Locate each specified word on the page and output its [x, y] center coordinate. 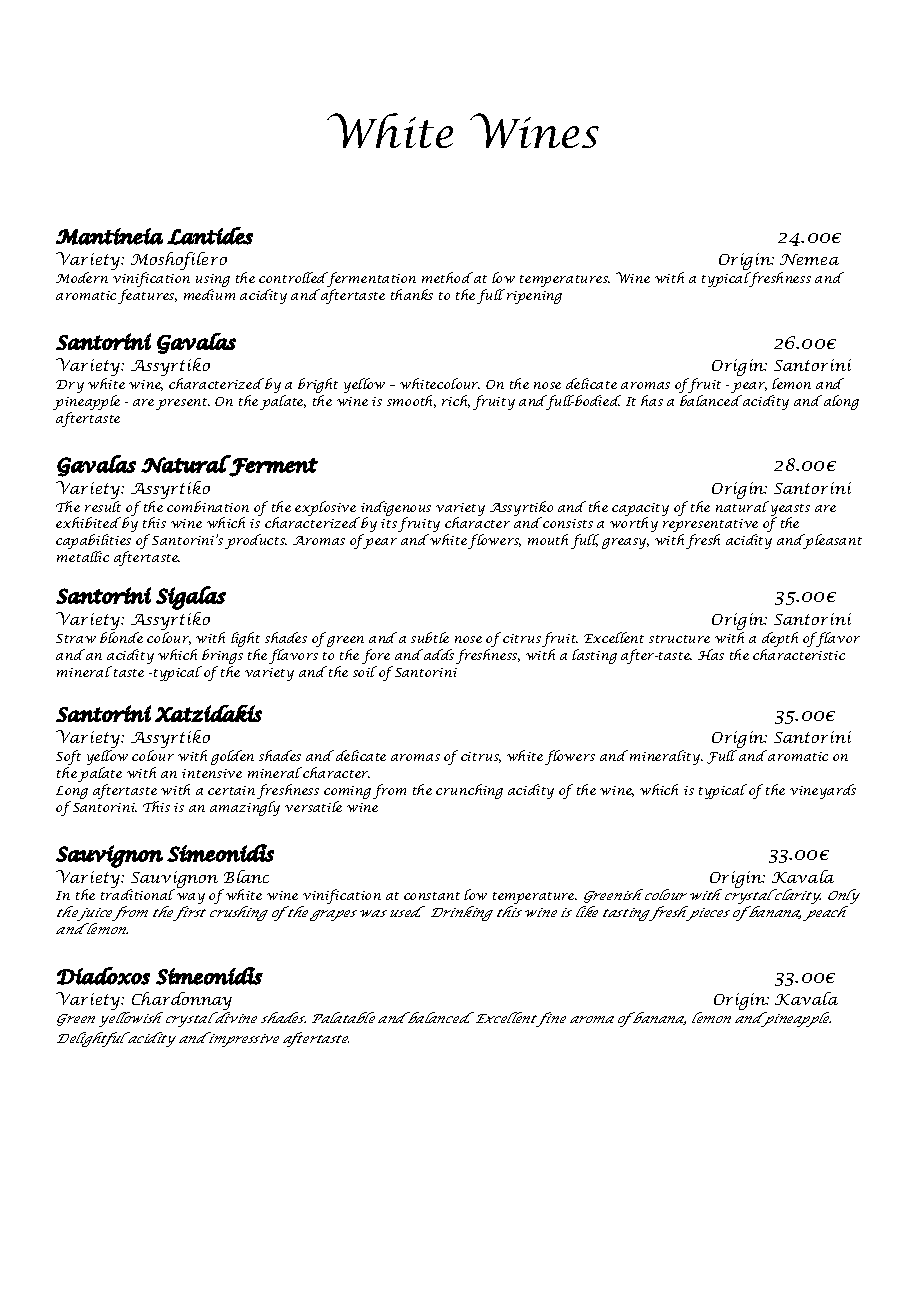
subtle [430, 637]
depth [780, 641]
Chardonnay [180, 1002]
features [147, 296]
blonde [121, 637]
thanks [412, 294]
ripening [534, 297]
